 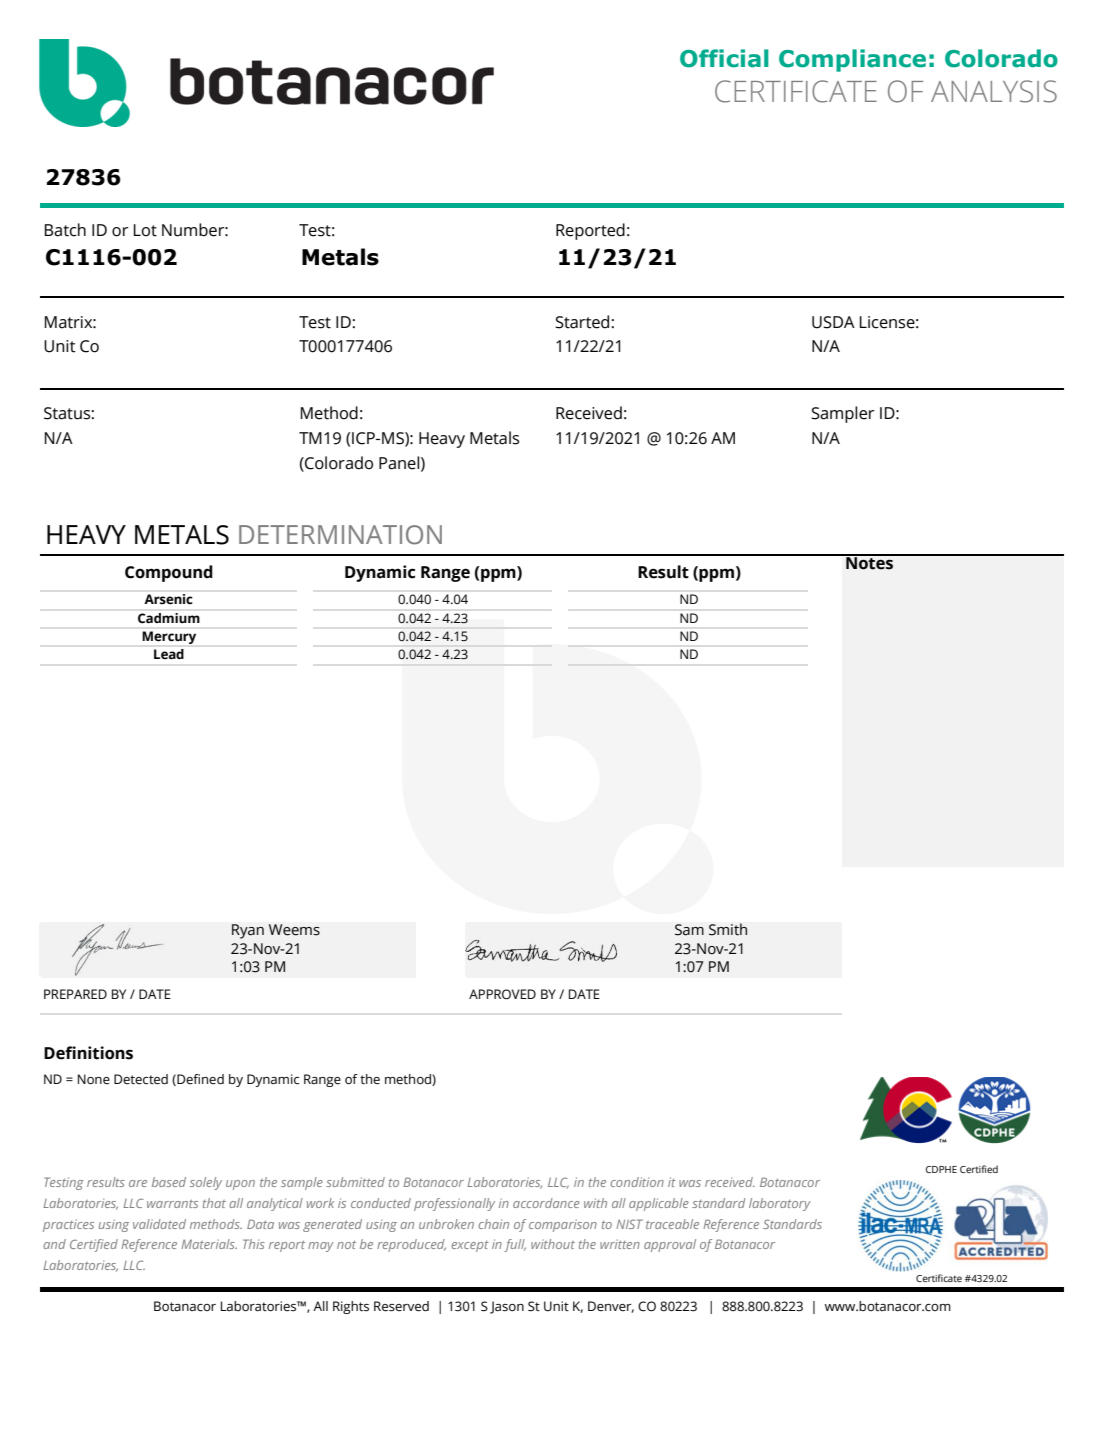 What do you see at coordinates (724, 58) in the screenshot?
I see `Official` at bounding box center [724, 58].
